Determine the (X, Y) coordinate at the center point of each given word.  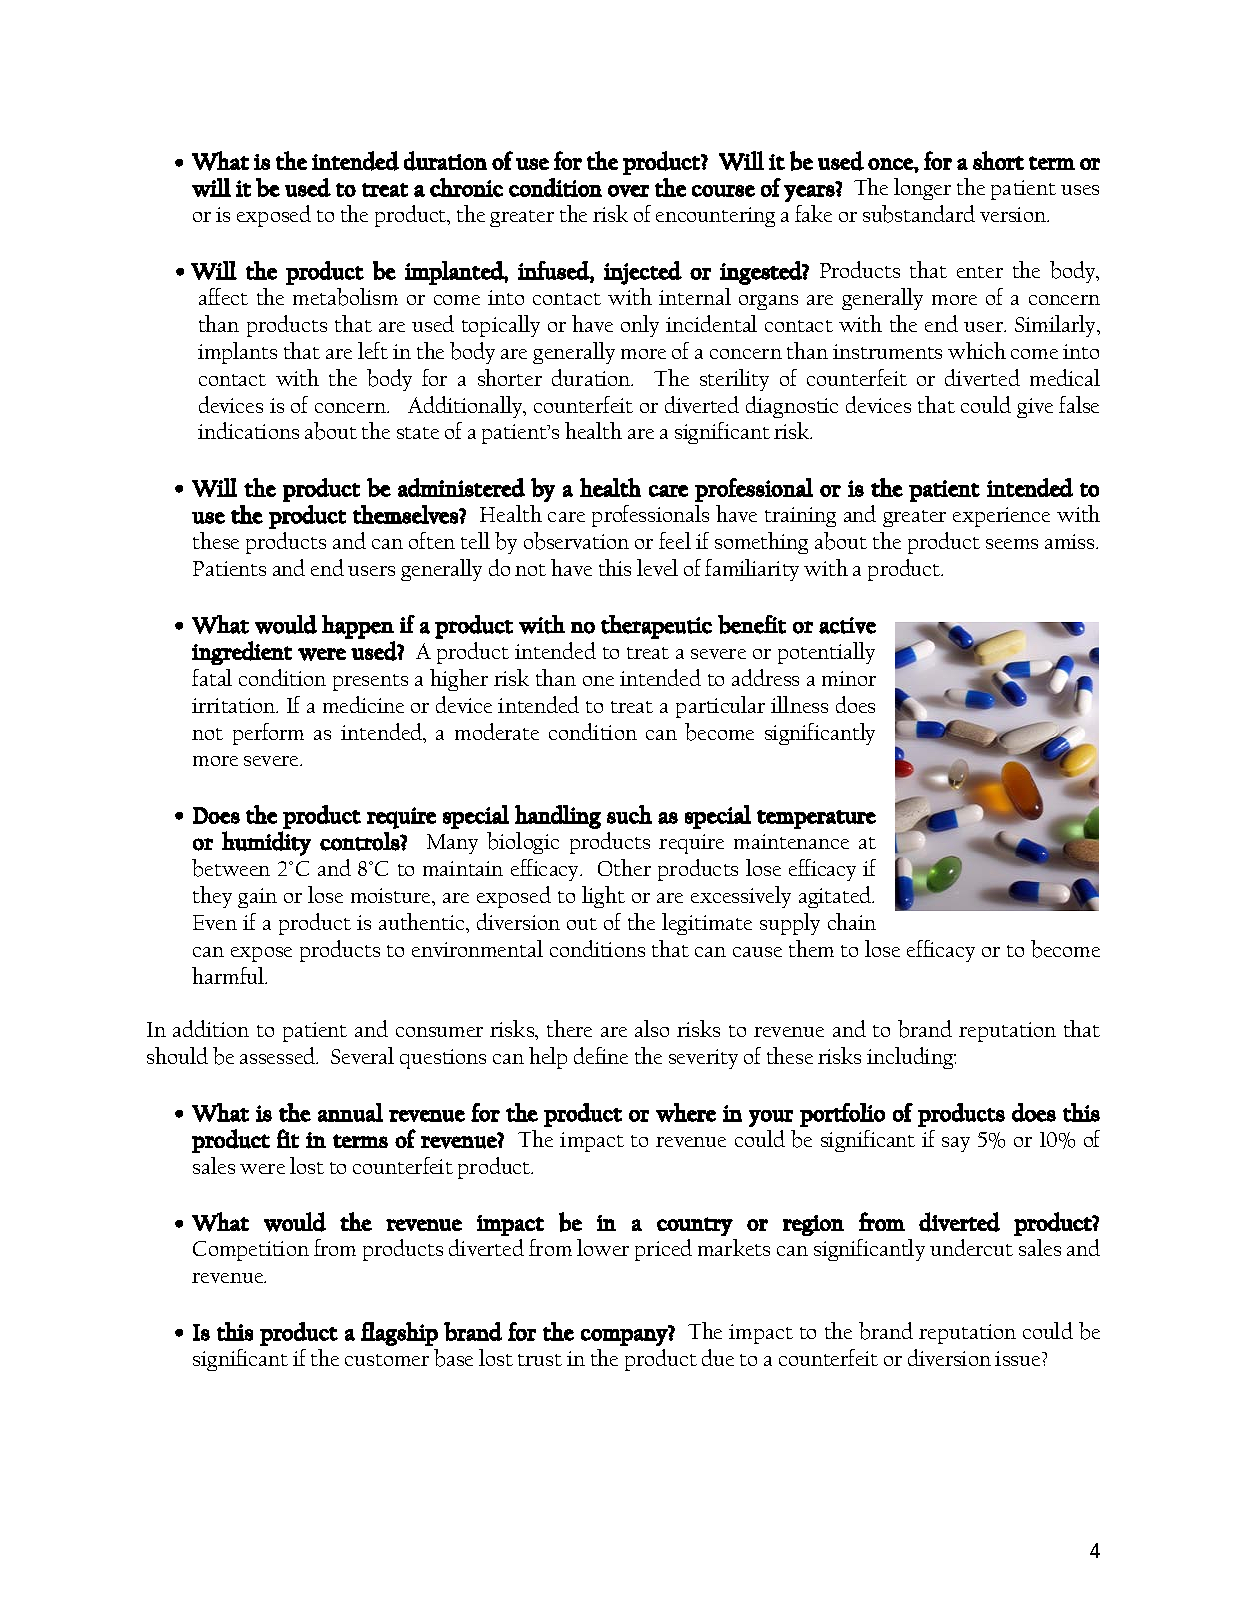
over (628, 191)
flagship (399, 1334)
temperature (816, 819)
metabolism (345, 297)
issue (1019, 1358)
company (625, 1336)
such (629, 814)
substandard (919, 214)
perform (268, 734)
